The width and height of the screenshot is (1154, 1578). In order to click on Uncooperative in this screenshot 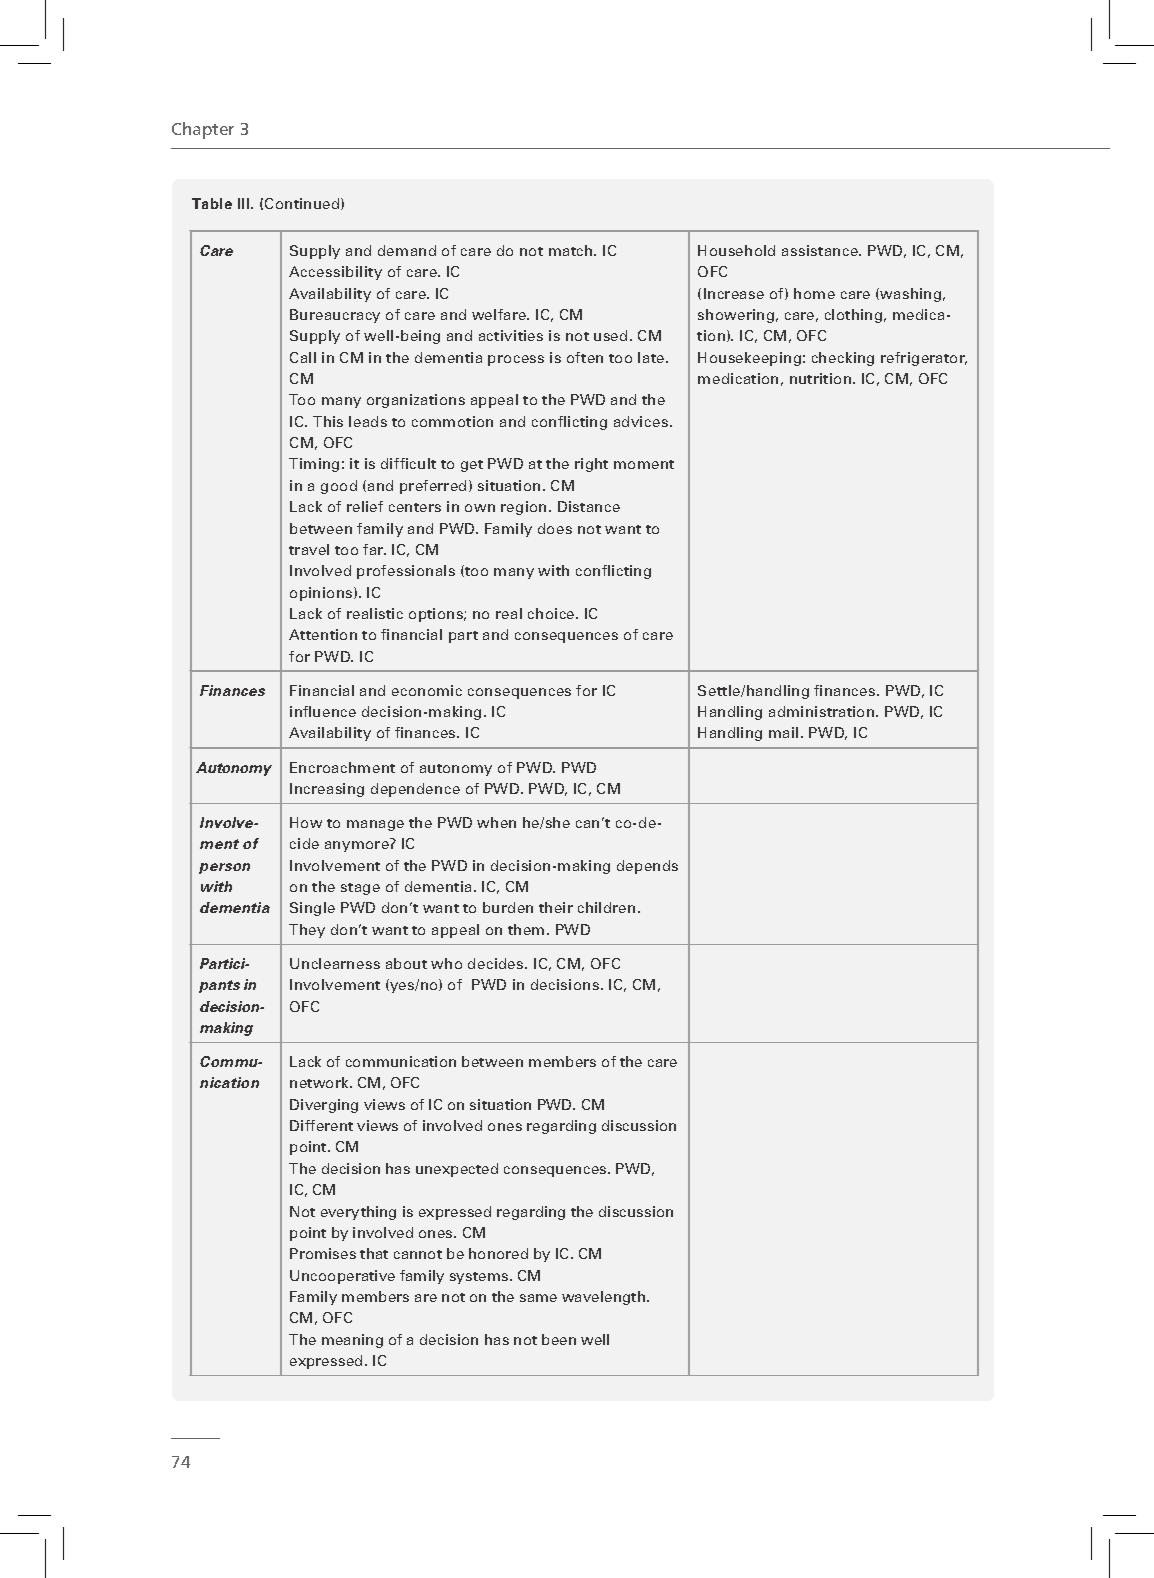, I will do `click(342, 1277)`.
